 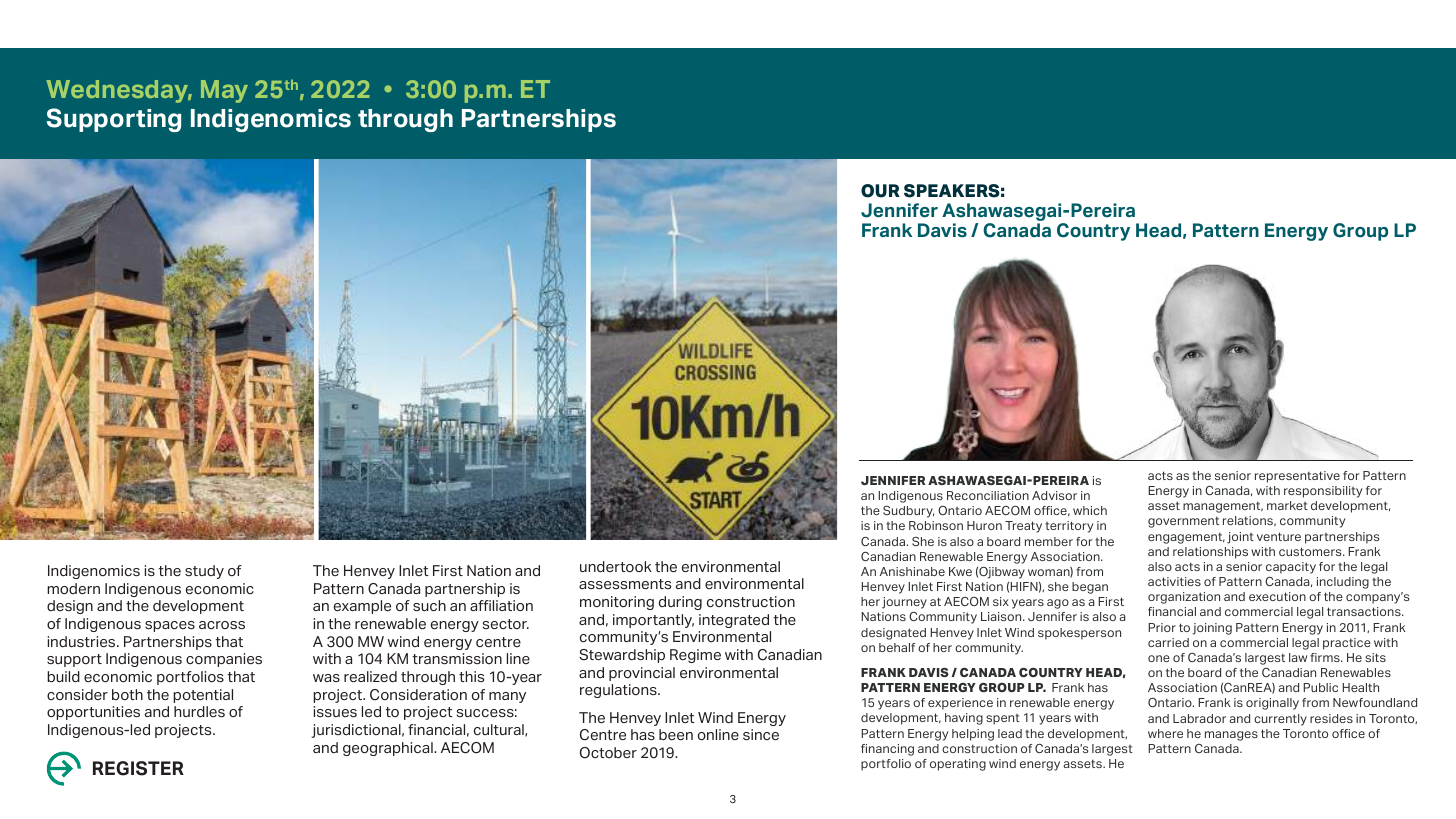 What do you see at coordinates (988, 495) in the image?
I see `Reconciliation` at bounding box center [988, 495].
